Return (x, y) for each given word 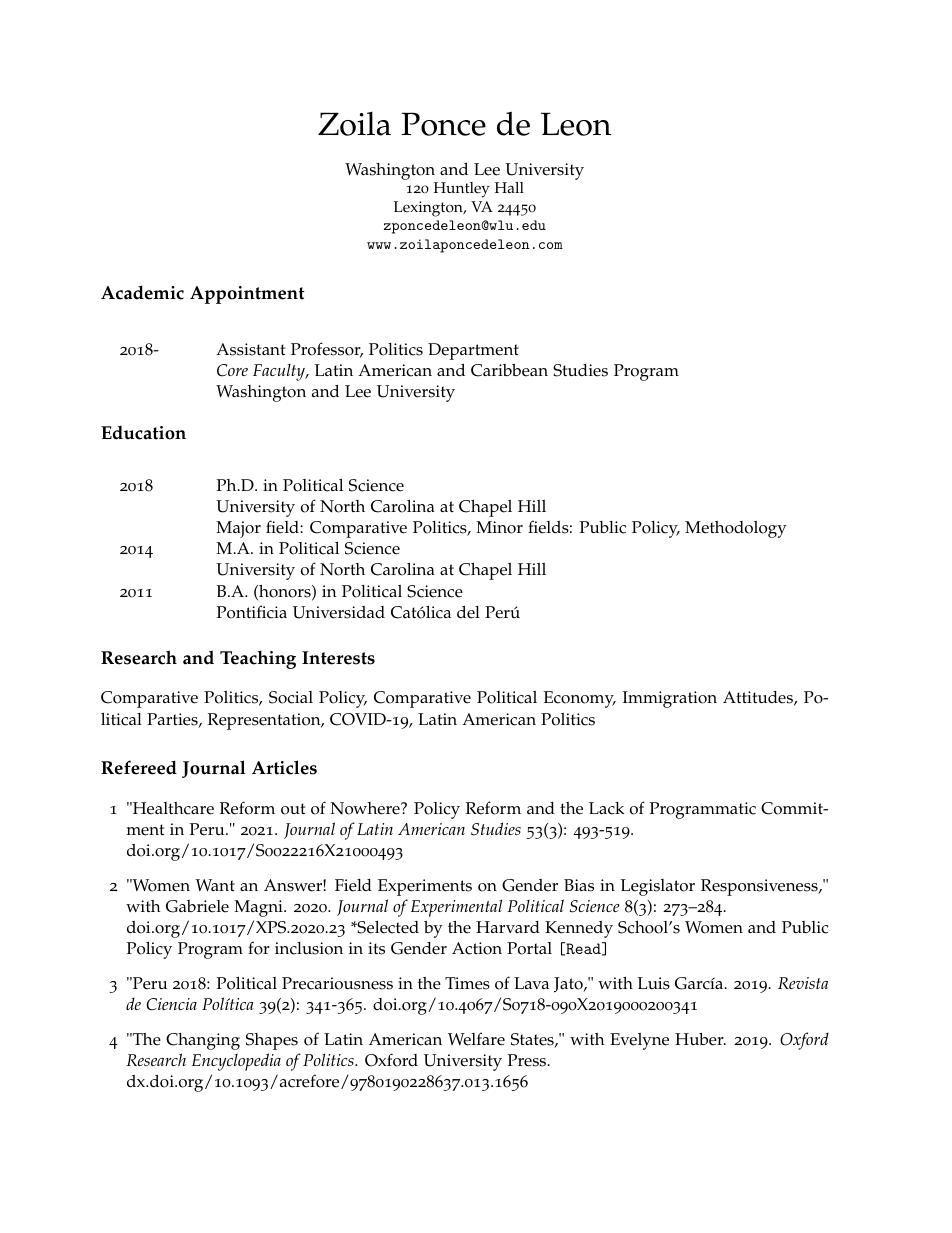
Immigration (669, 699)
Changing (203, 1041)
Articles (284, 767)
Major (238, 529)
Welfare (476, 1039)
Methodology (736, 529)
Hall (509, 187)
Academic (142, 292)
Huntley (461, 190)
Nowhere (366, 808)
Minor (499, 527)
